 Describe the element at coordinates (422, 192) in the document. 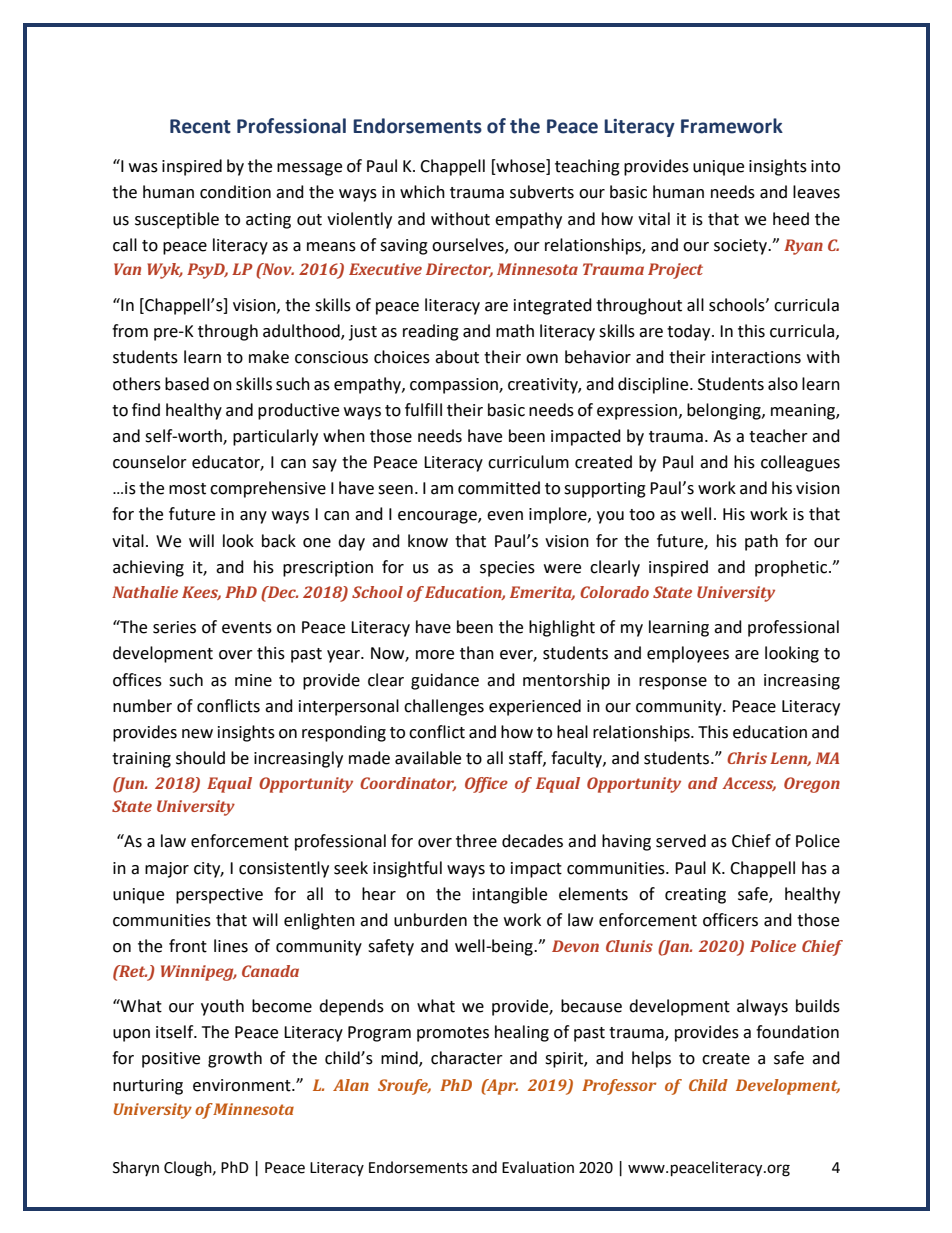

I see `which` at that location.
